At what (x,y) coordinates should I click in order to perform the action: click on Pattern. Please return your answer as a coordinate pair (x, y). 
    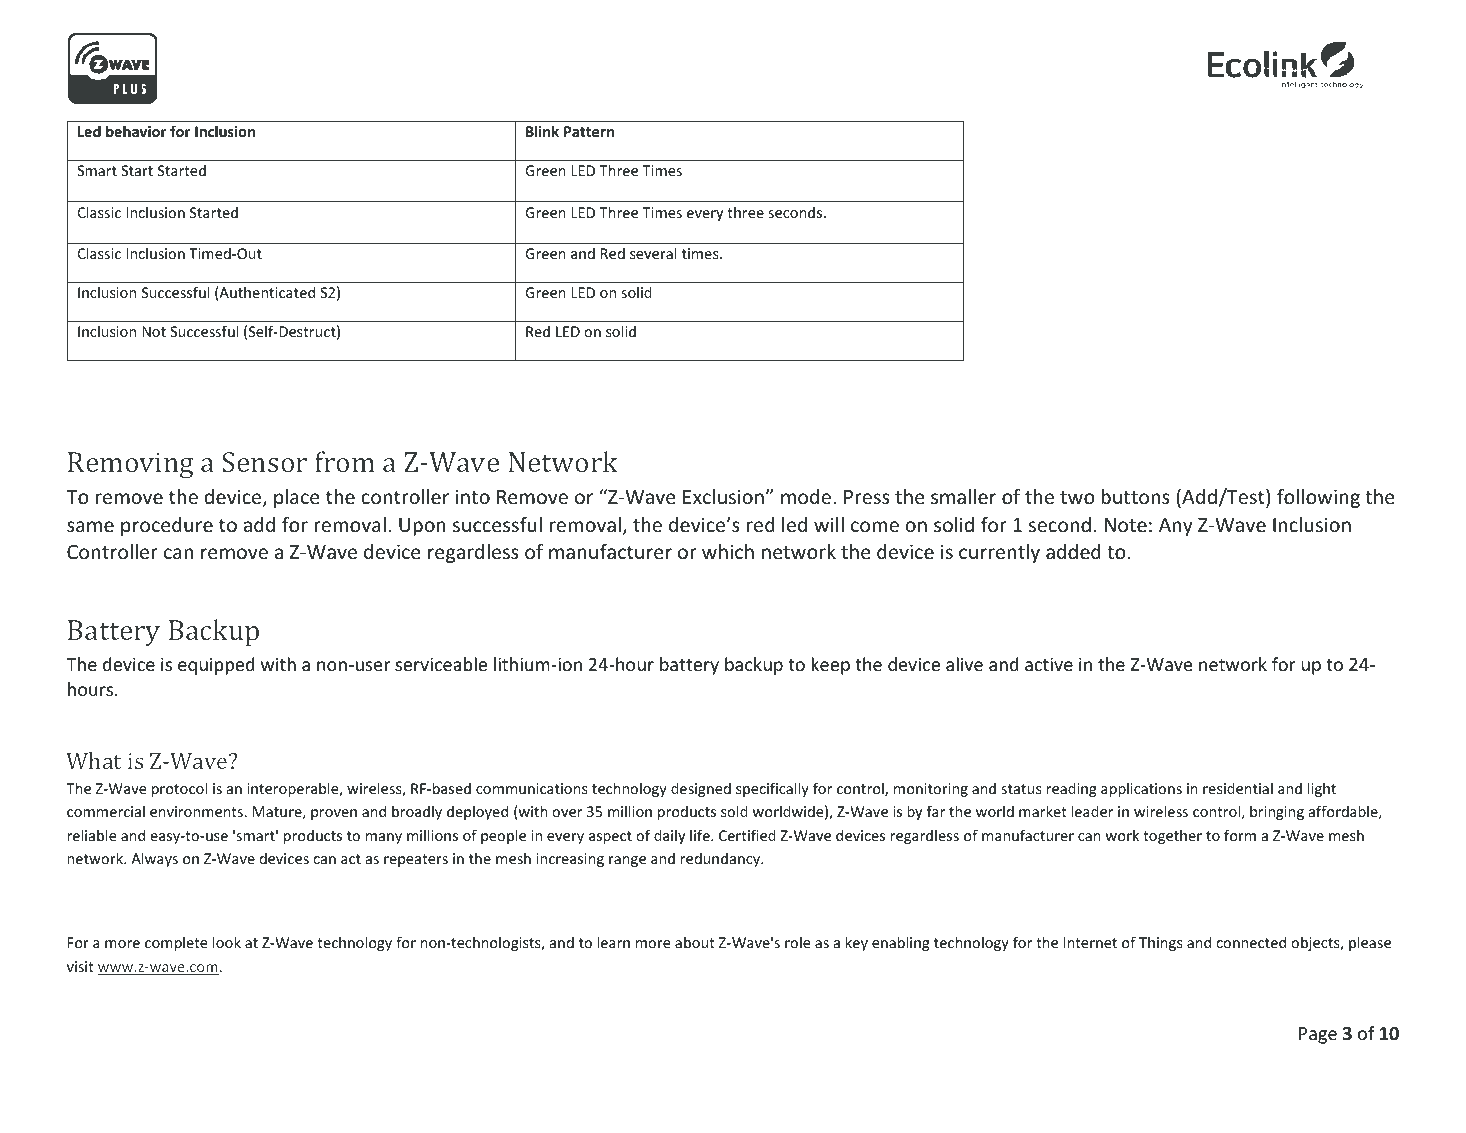
    Looking at the image, I should click on (589, 131).
